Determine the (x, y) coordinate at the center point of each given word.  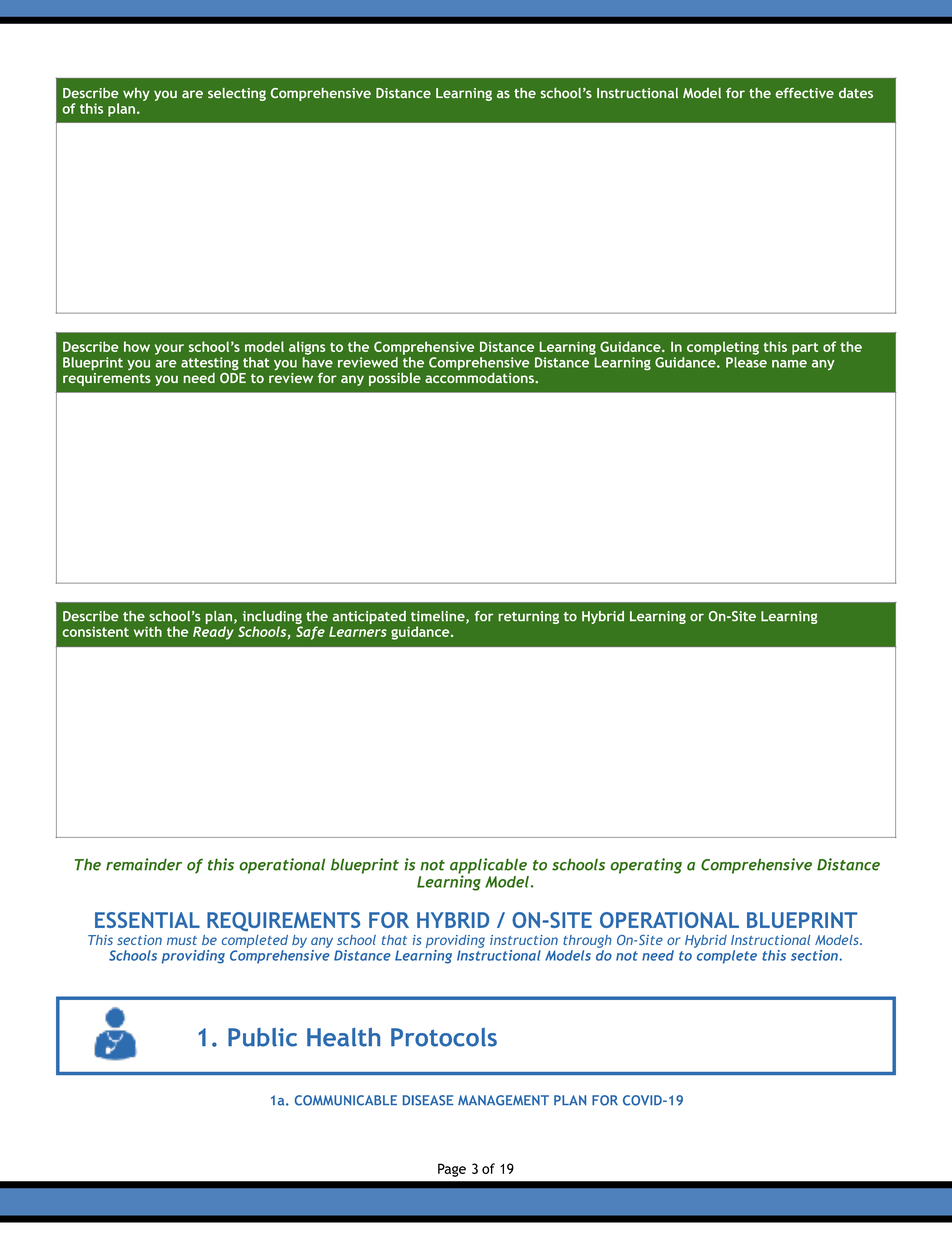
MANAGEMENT (503, 1100)
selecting (237, 94)
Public (262, 1037)
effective (804, 93)
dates (856, 92)
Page (452, 1170)
